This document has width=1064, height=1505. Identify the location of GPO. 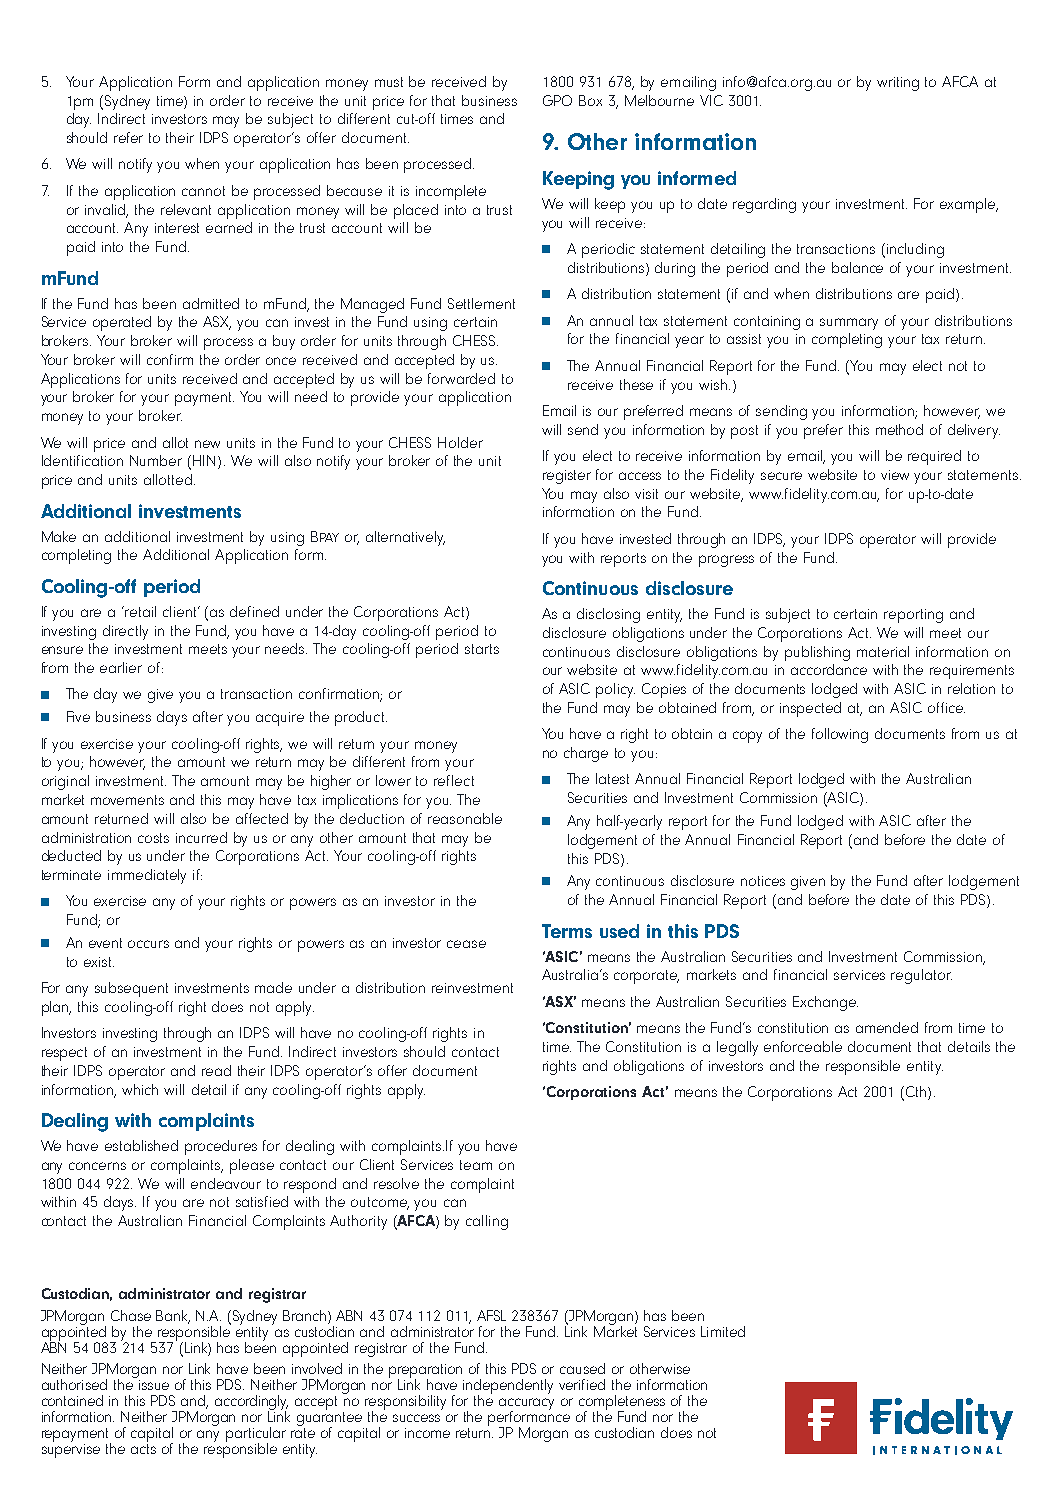
(557, 100).
